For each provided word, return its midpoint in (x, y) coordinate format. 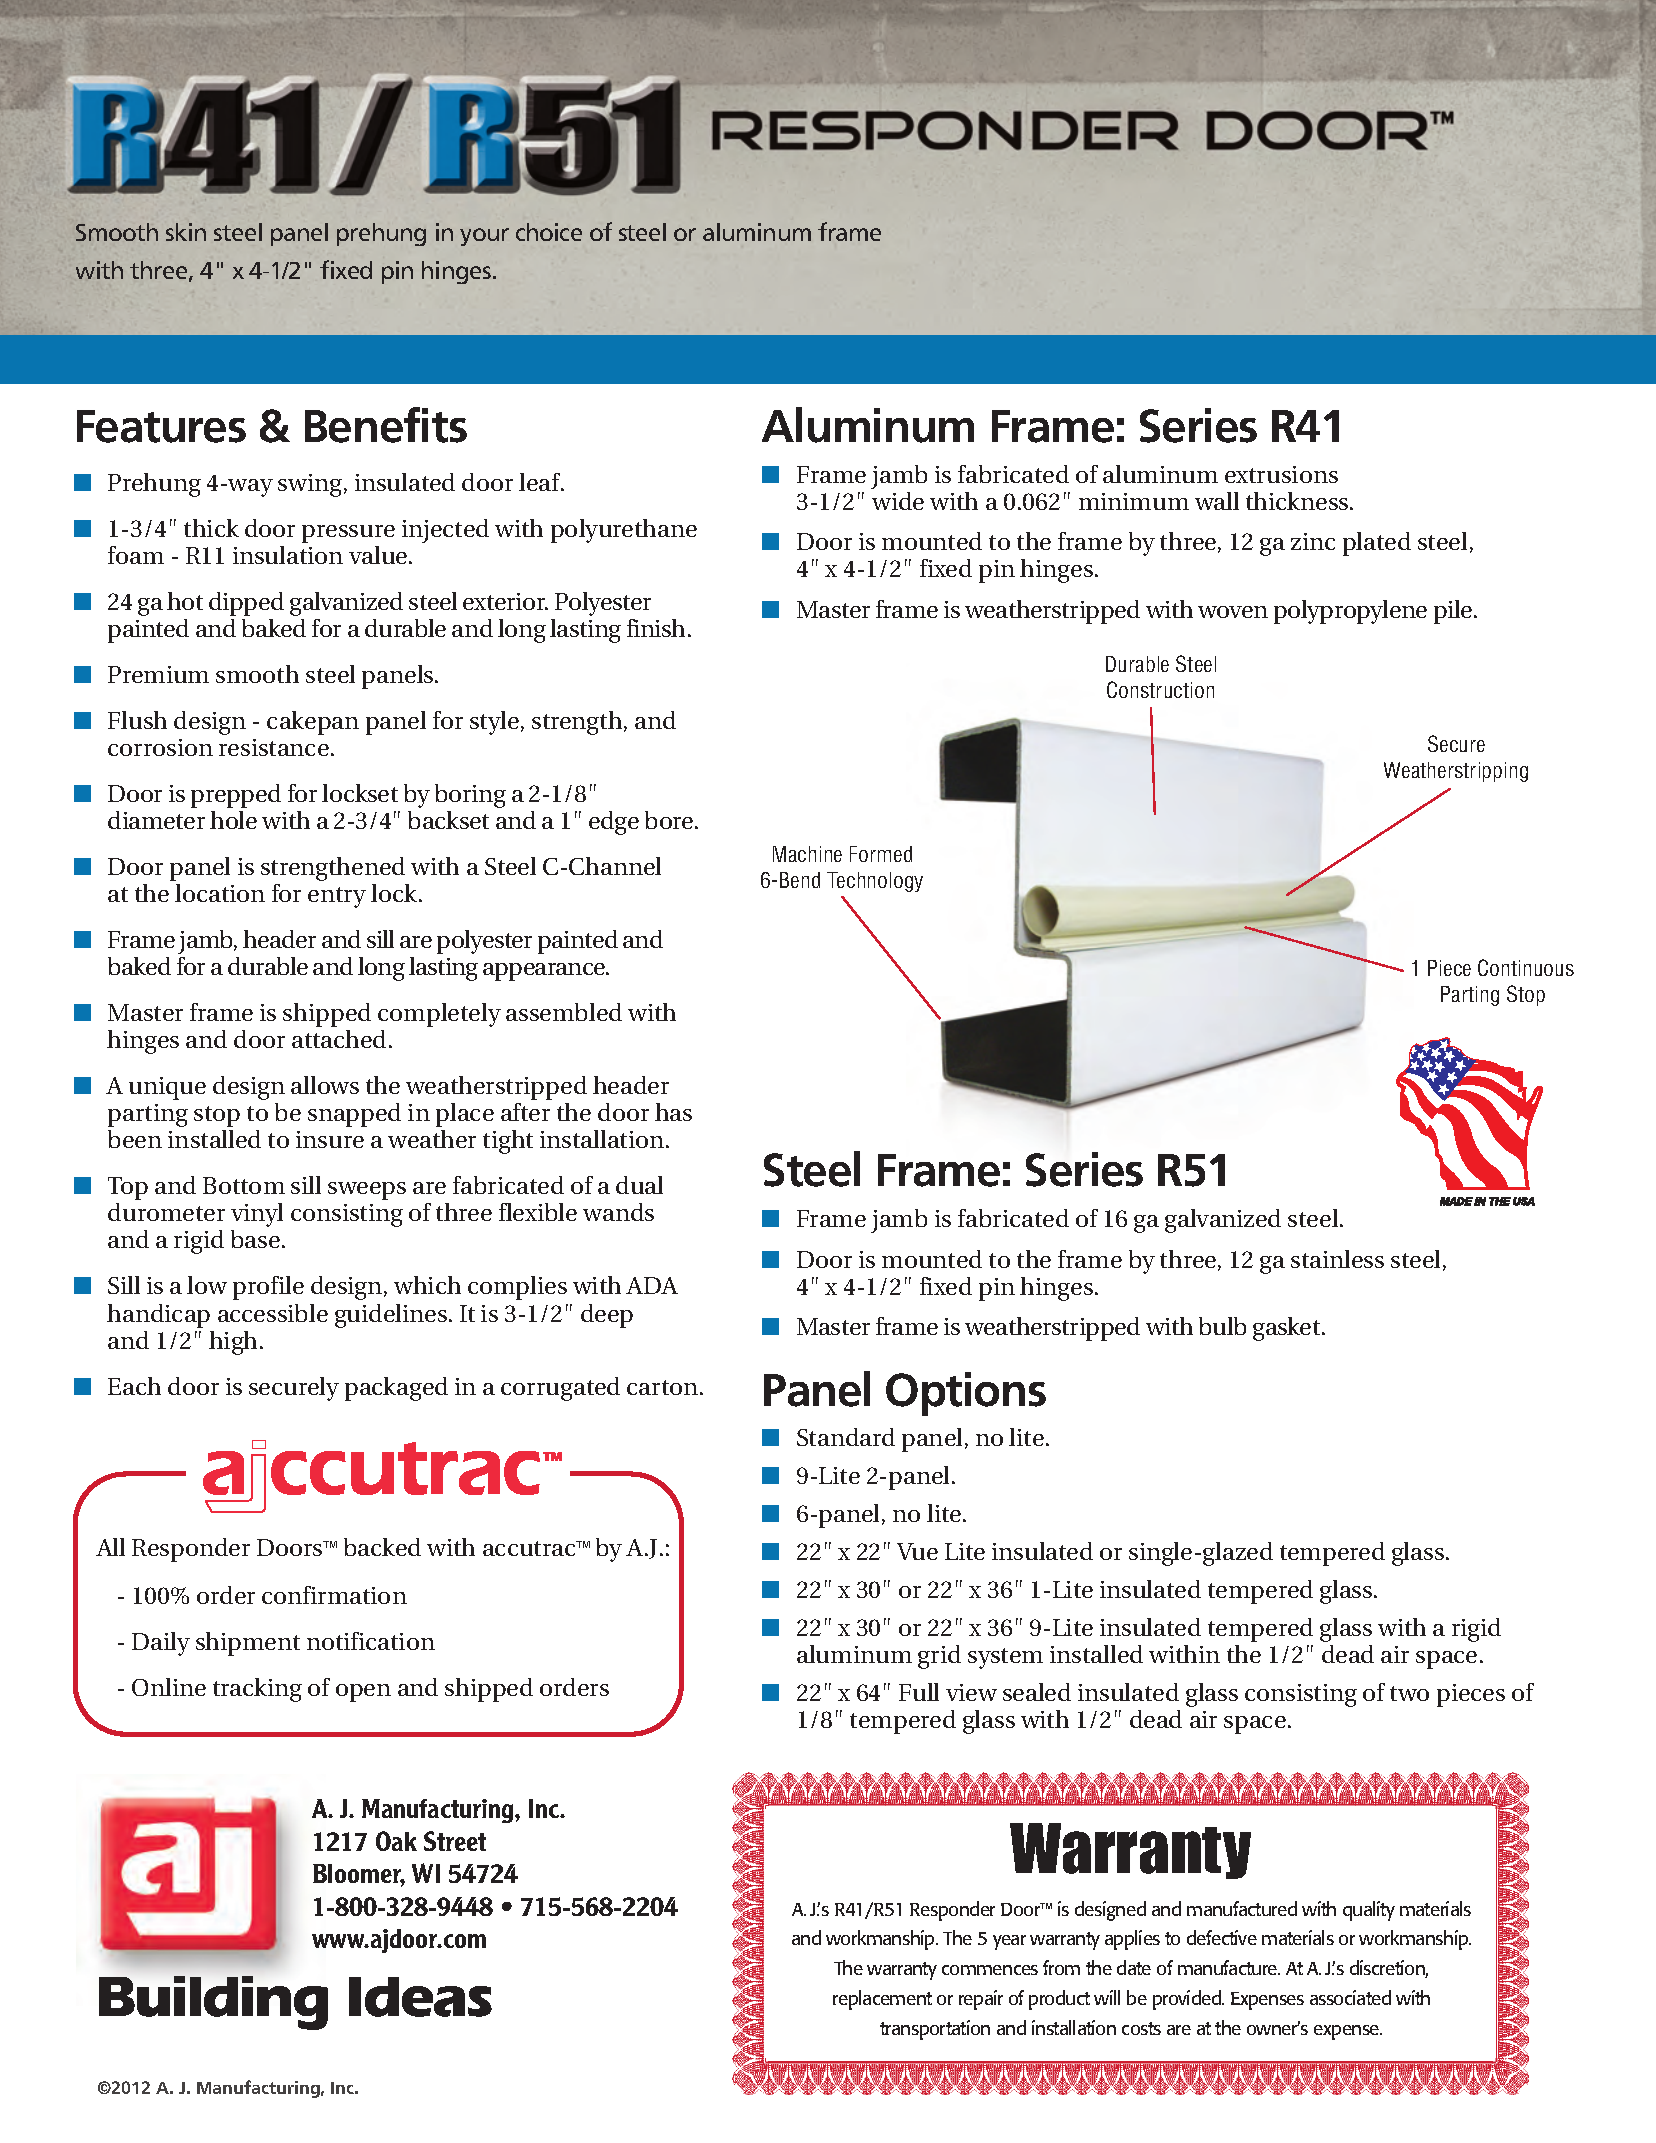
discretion (1389, 1969)
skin (186, 232)
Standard (846, 1437)
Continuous (1526, 967)
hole (233, 820)
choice (549, 232)
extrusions (1281, 474)
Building (213, 2003)
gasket (1288, 1329)
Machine (807, 854)
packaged (396, 1389)
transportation (935, 2030)
